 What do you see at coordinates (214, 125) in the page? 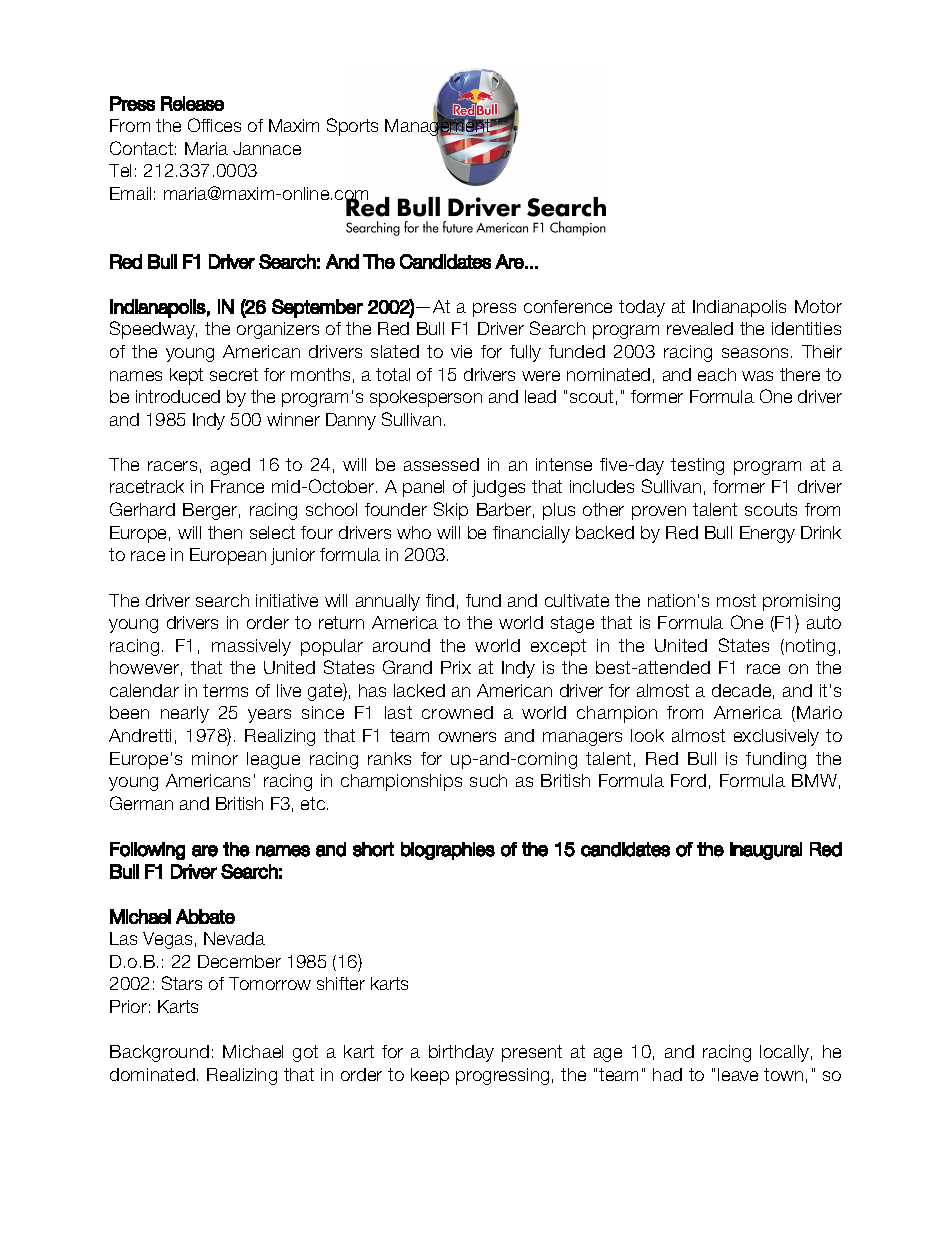
I see `Offices` at bounding box center [214, 125].
